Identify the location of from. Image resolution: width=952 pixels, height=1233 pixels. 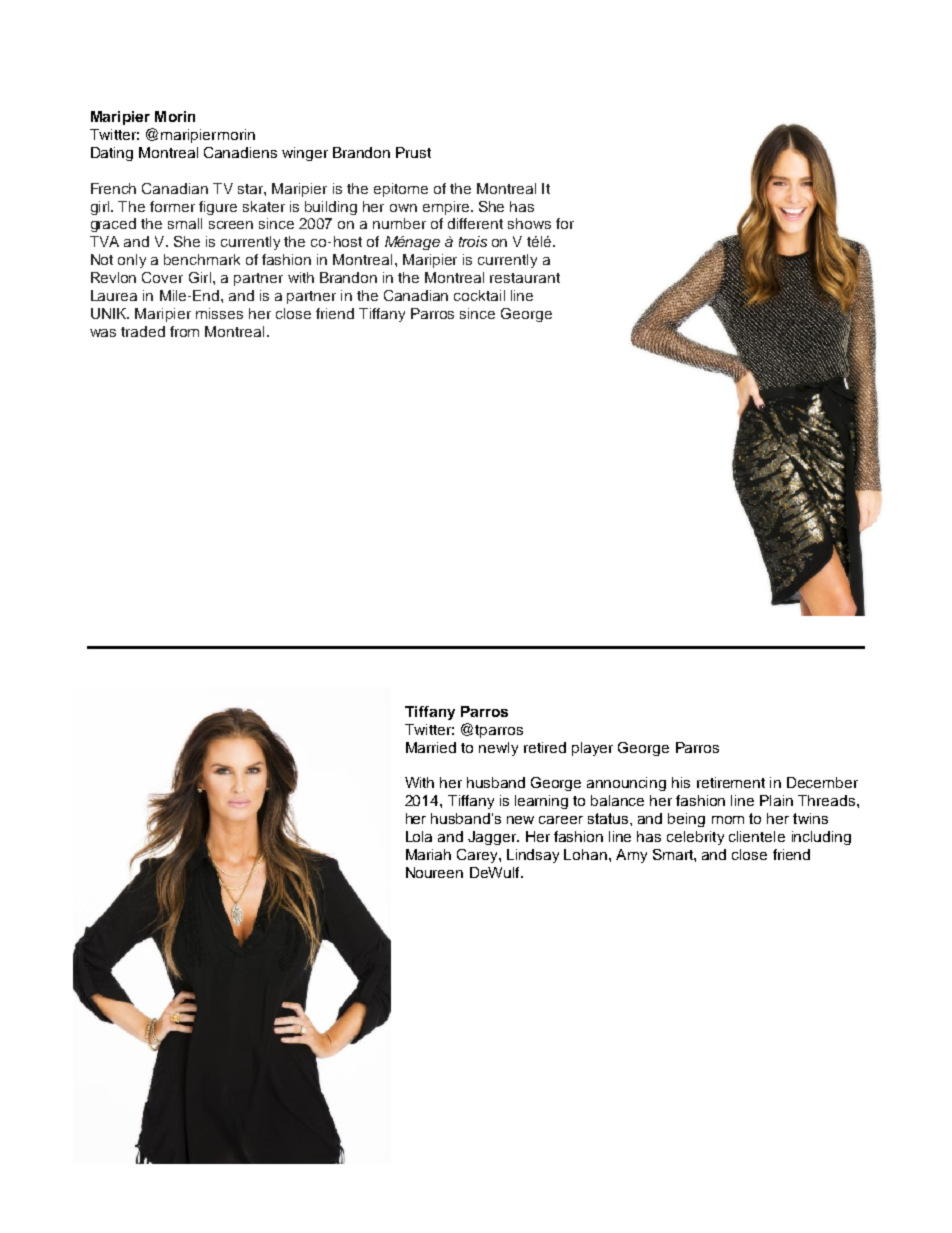
(184, 331).
